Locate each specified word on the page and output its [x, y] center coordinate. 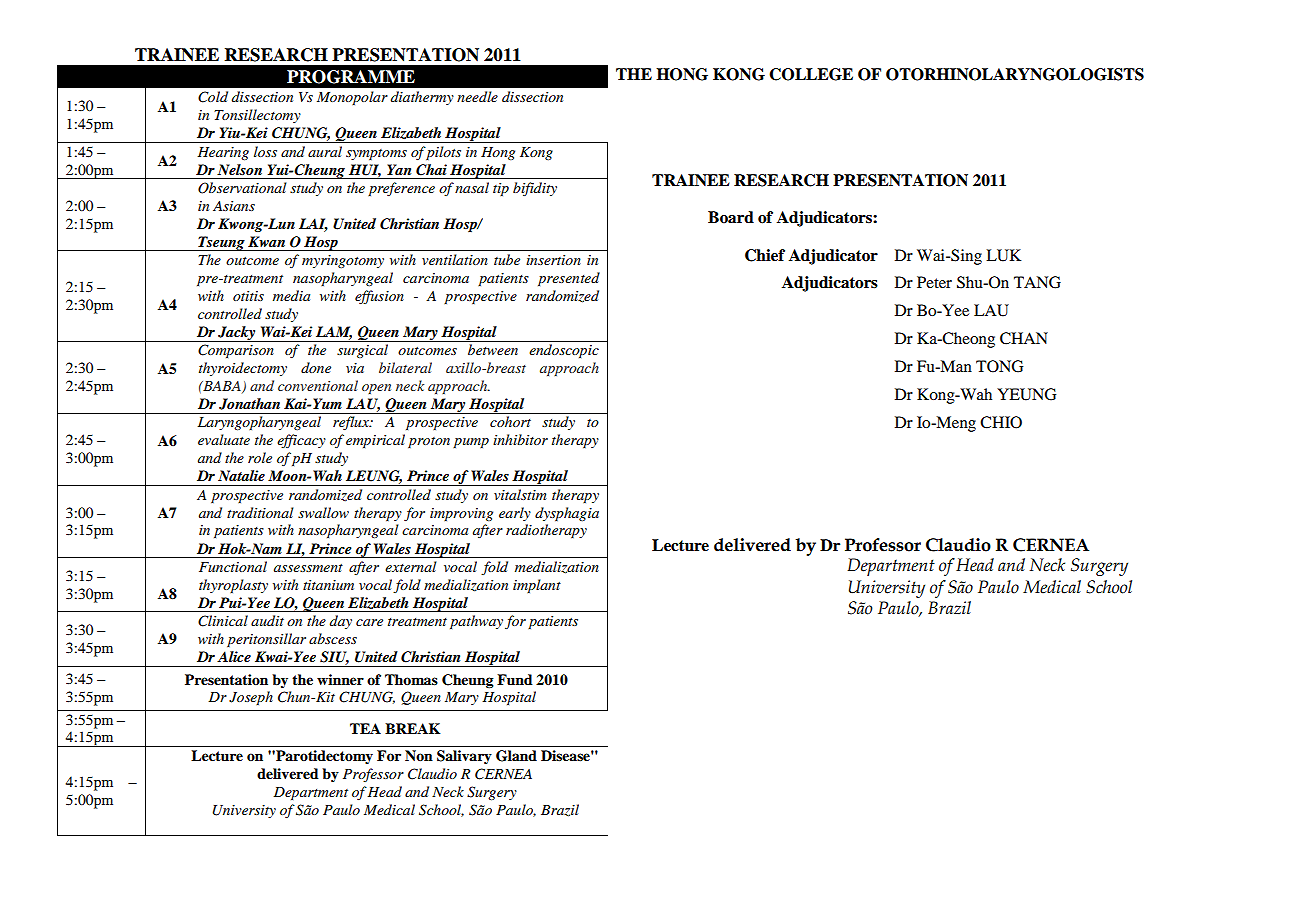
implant [537, 586]
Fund [515, 680]
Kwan [266, 241]
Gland [516, 756]
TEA [365, 728]
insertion [553, 260]
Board [731, 217]
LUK [1003, 255]
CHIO [1001, 422]
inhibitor [520, 439]
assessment [308, 568]
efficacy [301, 441]
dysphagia [567, 514]
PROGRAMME [351, 77]
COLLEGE [811, 74]
